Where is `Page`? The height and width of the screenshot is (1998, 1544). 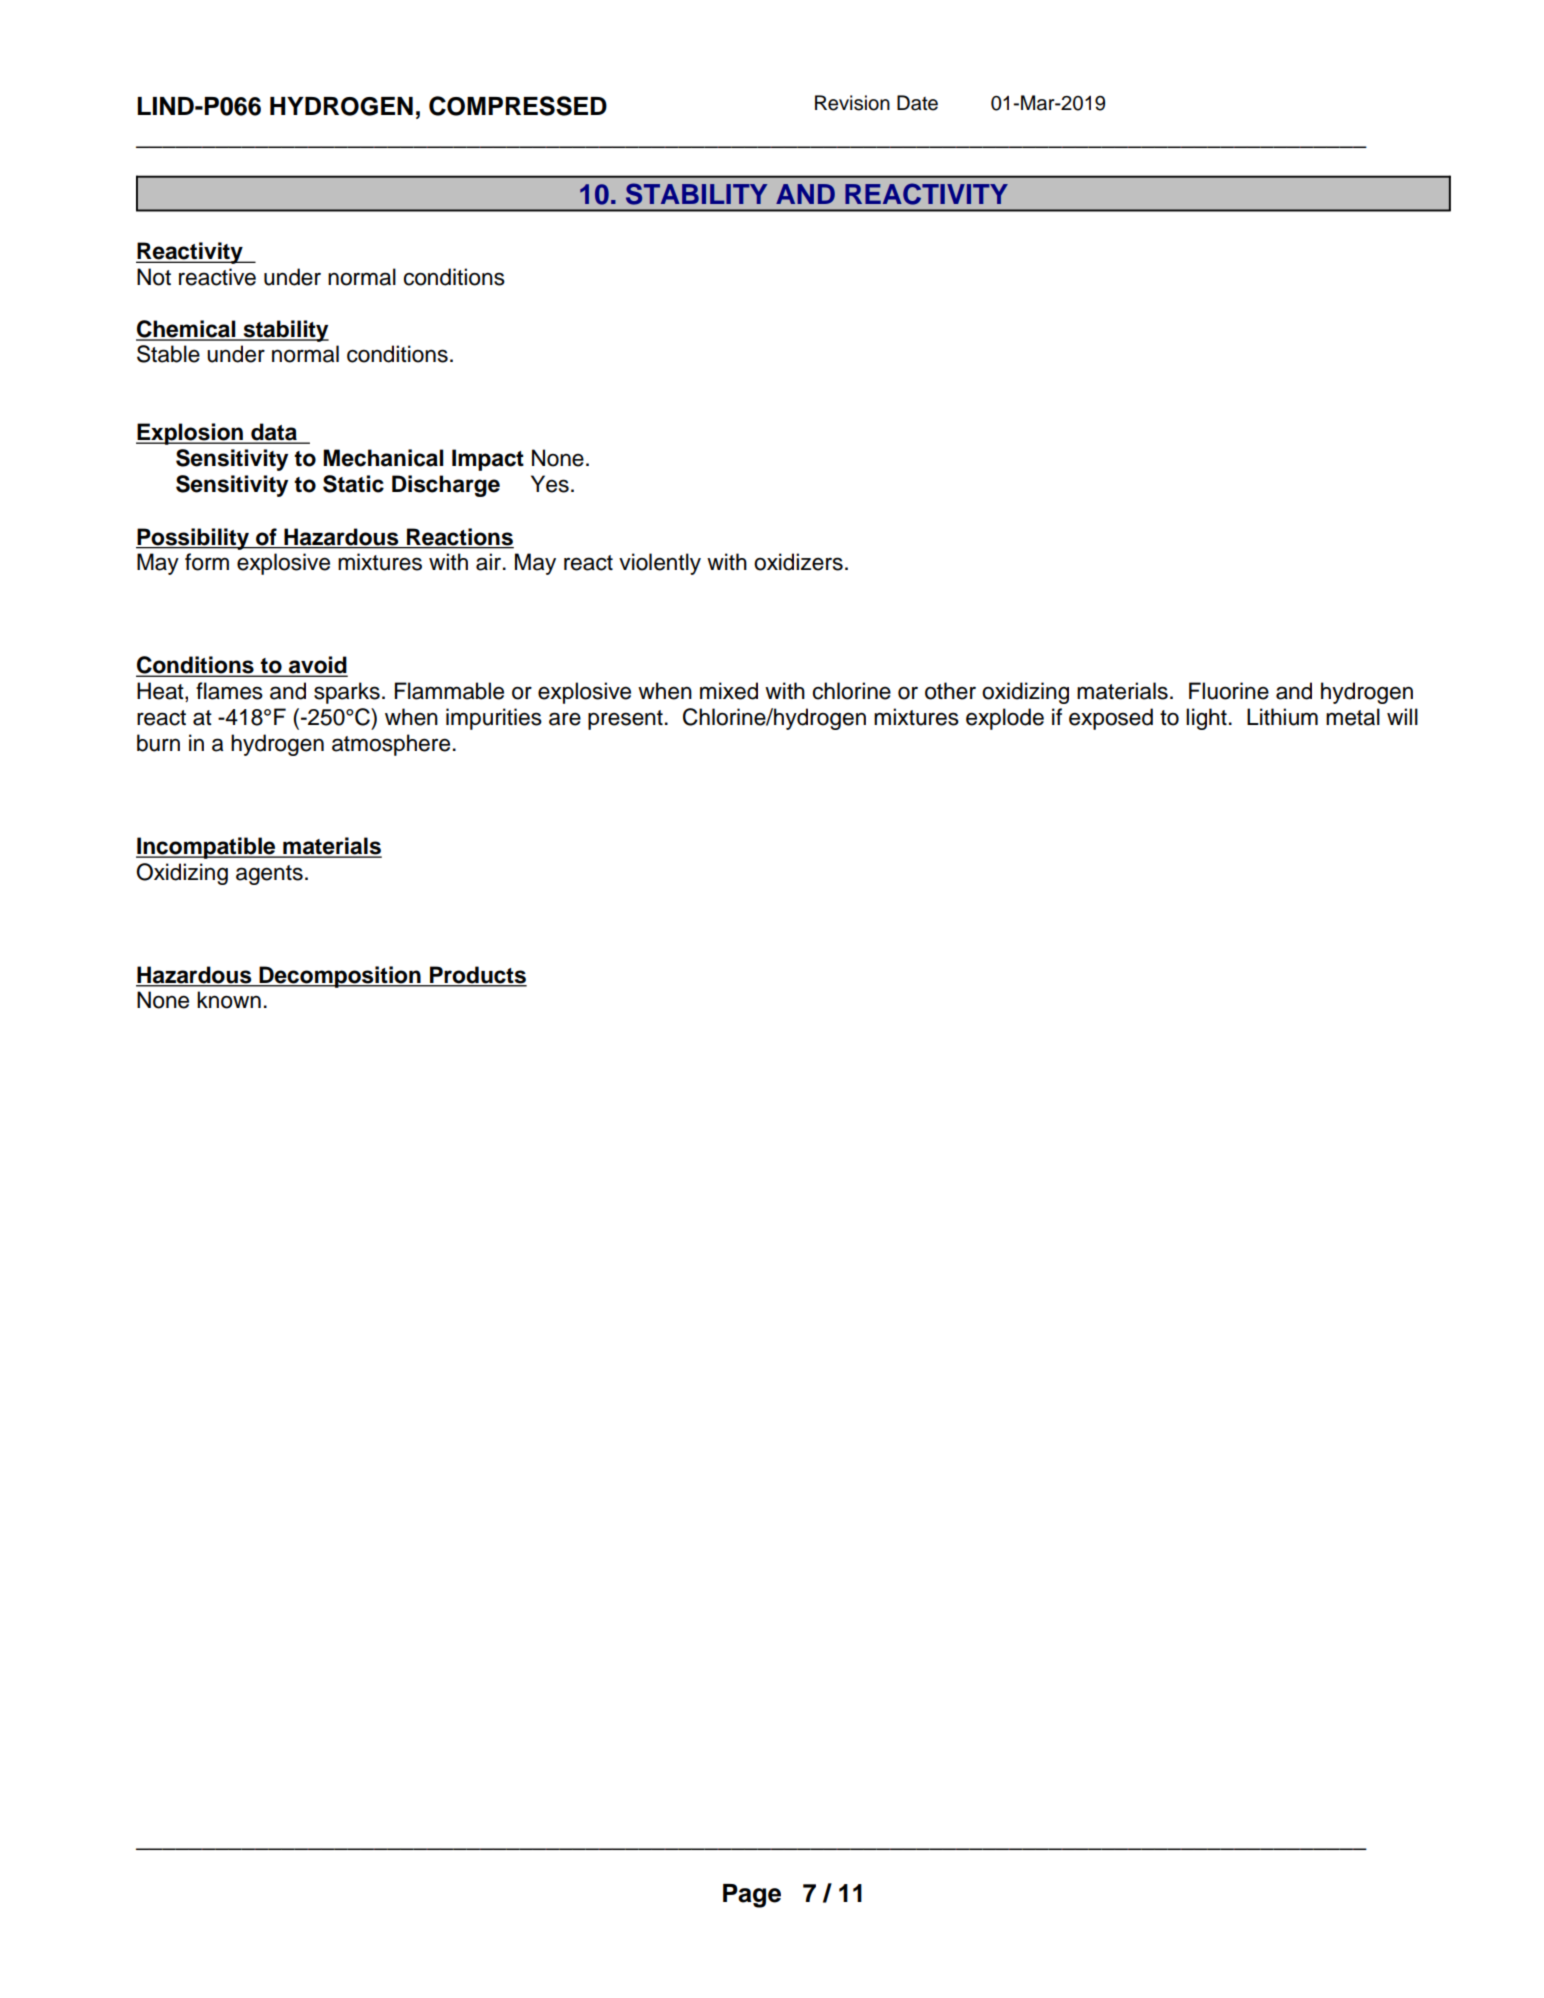
Page is located at coordinates (752, 1896).
